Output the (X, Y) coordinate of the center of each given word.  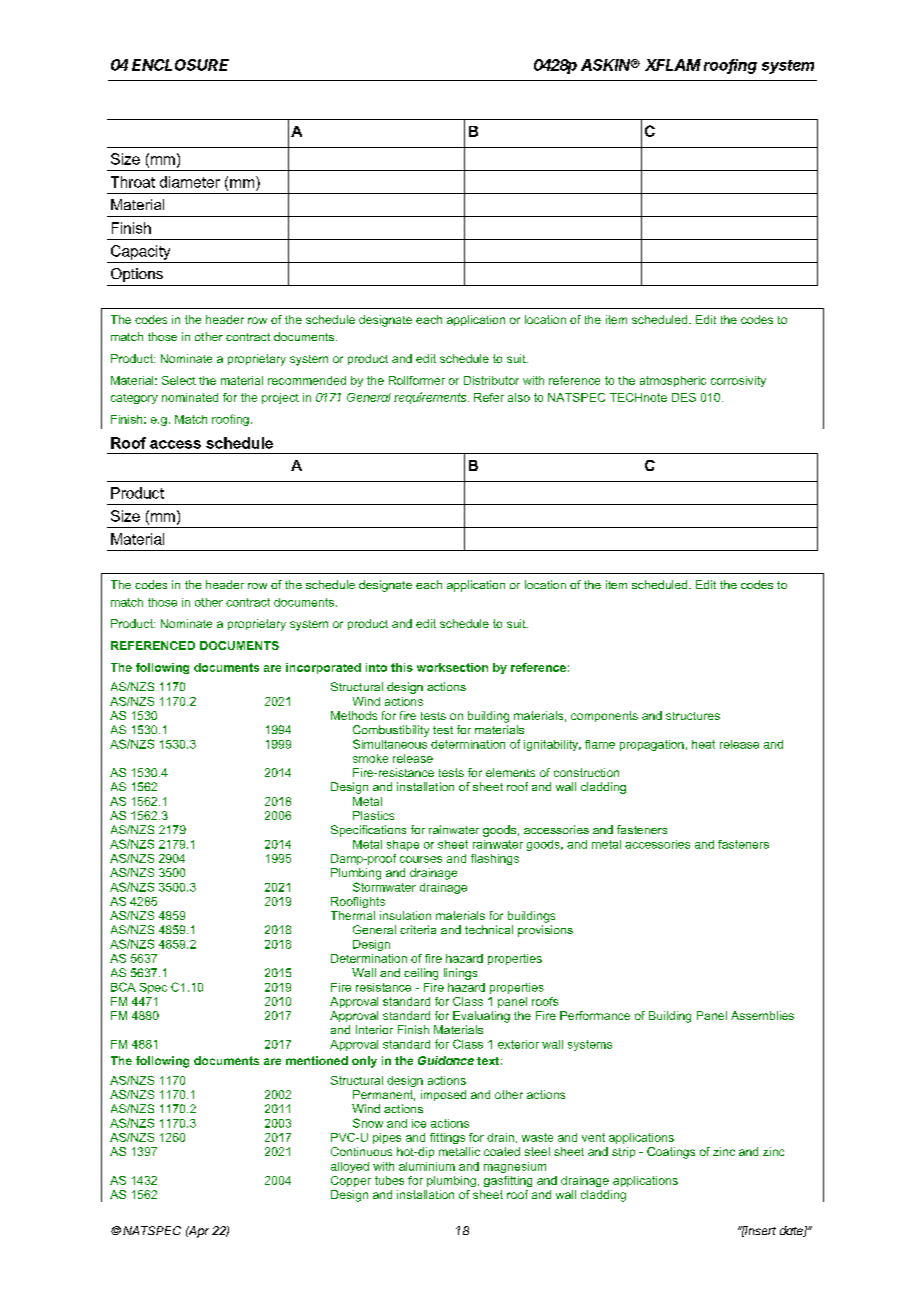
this (402, 667)
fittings (447, 1138)
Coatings (671, 1153)
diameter (190, 182)
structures (693, 716)
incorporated (323, 668)
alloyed (350, 1167)
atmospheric (673, 381)
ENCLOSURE (180, 65)
